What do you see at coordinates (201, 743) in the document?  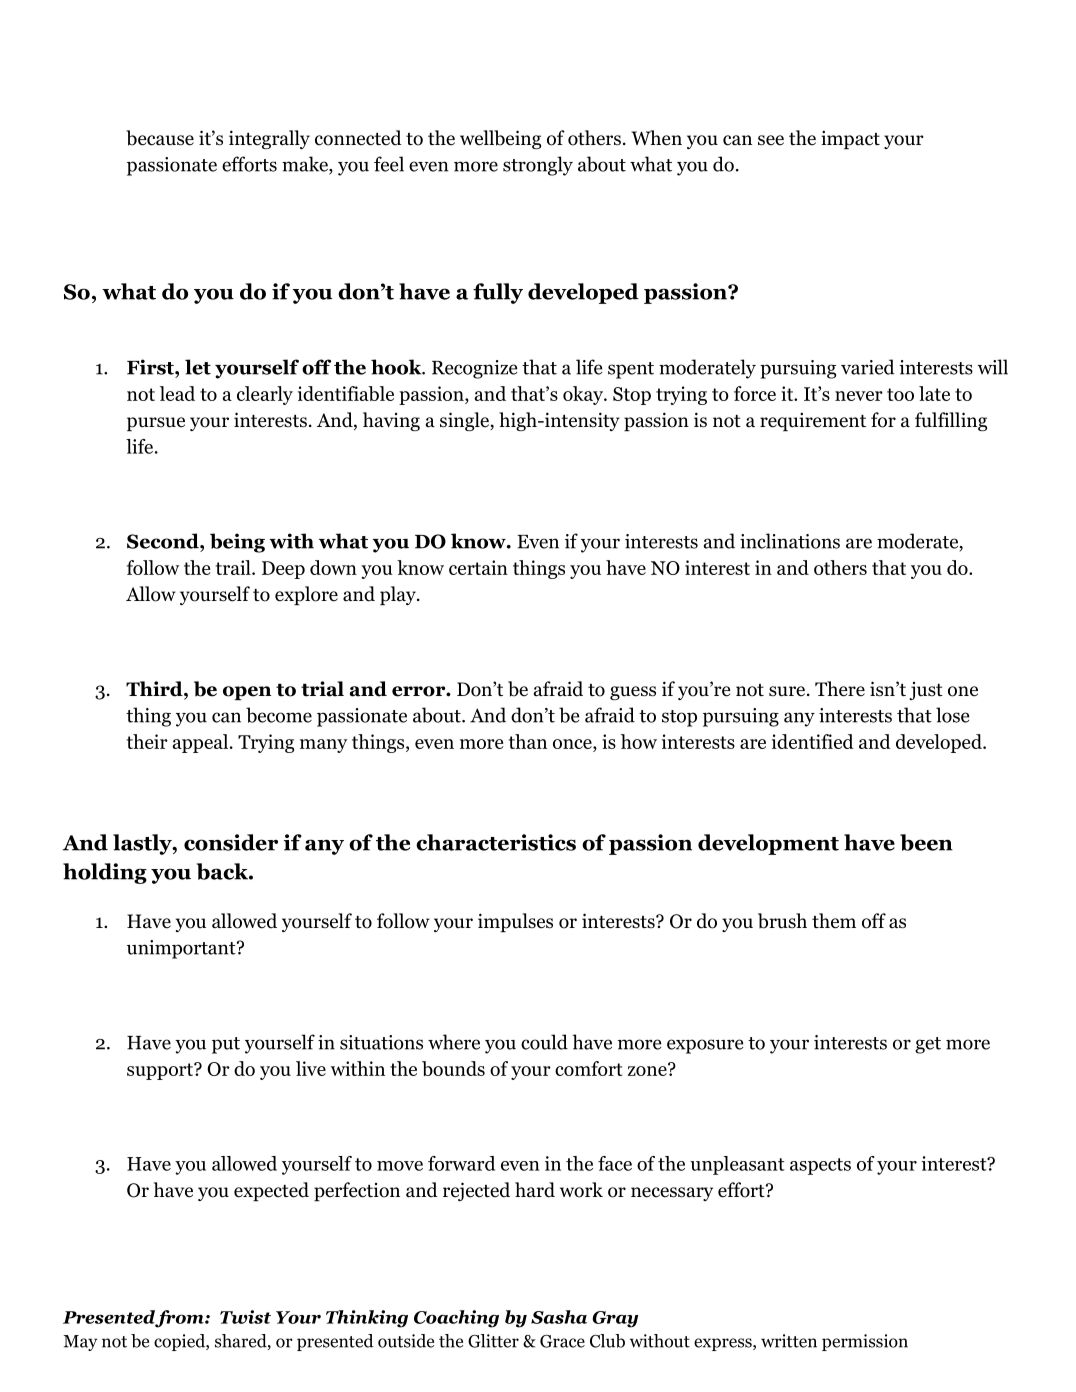 I see `appeal` at bounding box center [201, 743].
